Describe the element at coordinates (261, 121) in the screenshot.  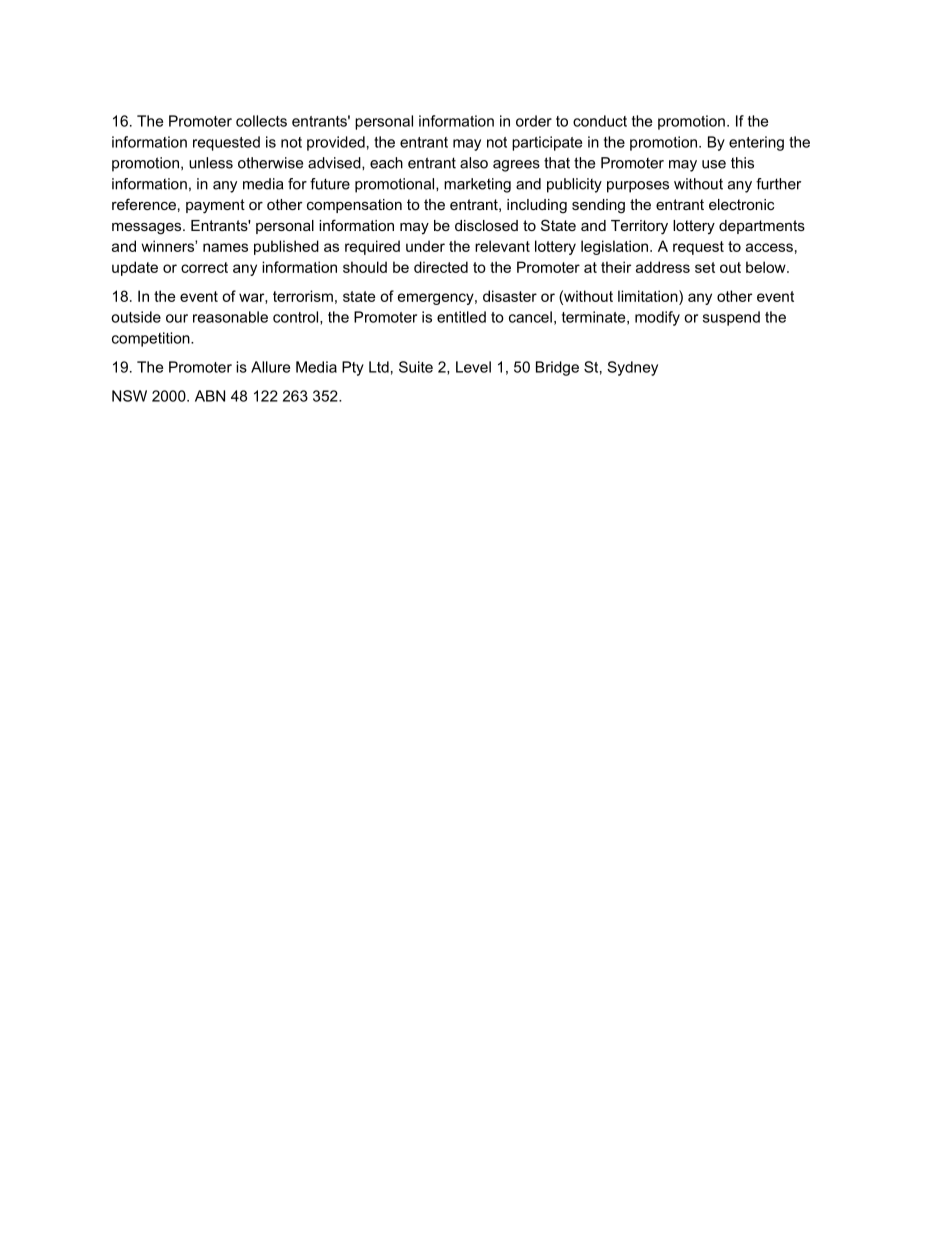
I see `collects` at that location.
